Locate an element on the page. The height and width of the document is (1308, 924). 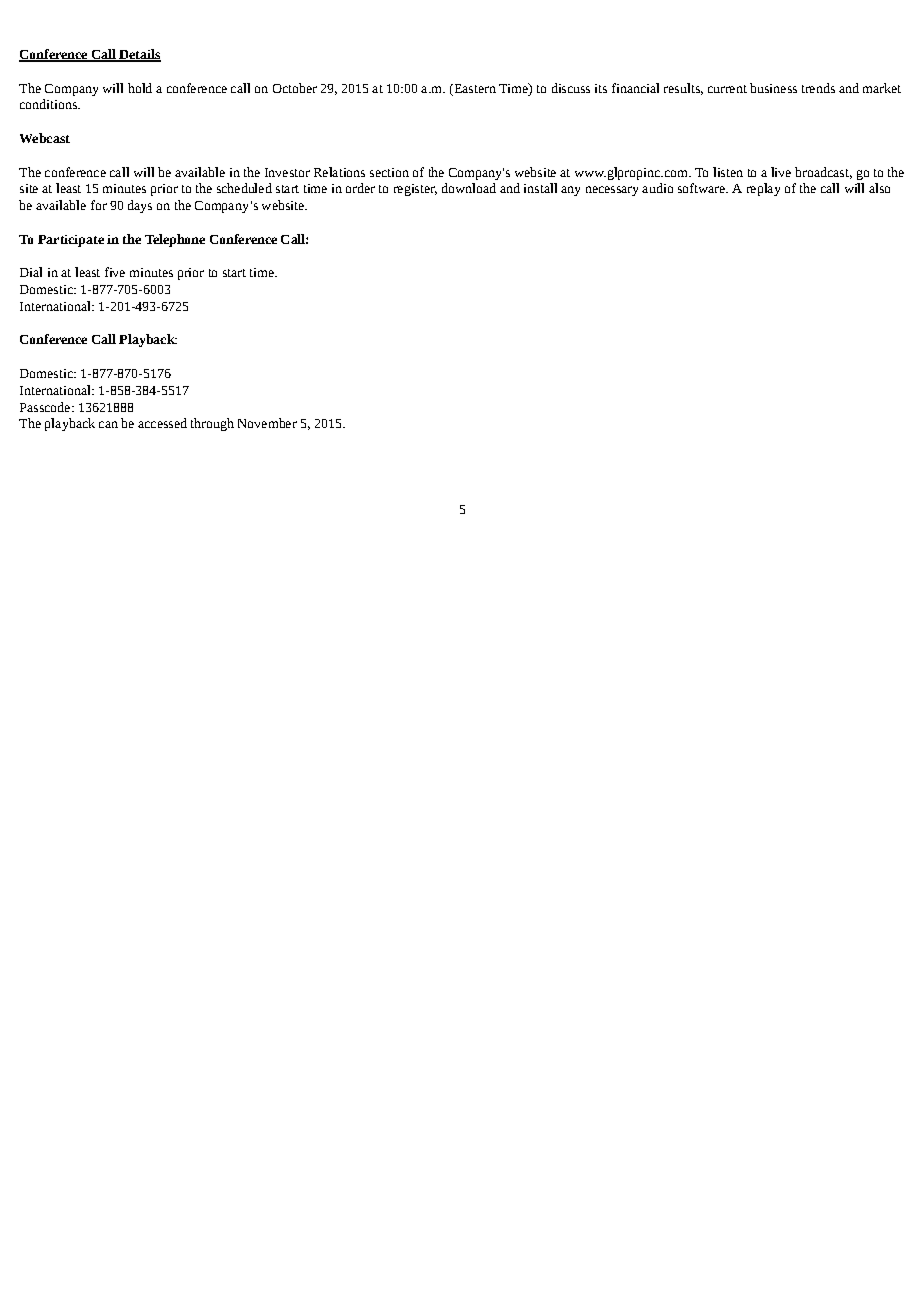
Eastern is located at coordinates (474, 88).
